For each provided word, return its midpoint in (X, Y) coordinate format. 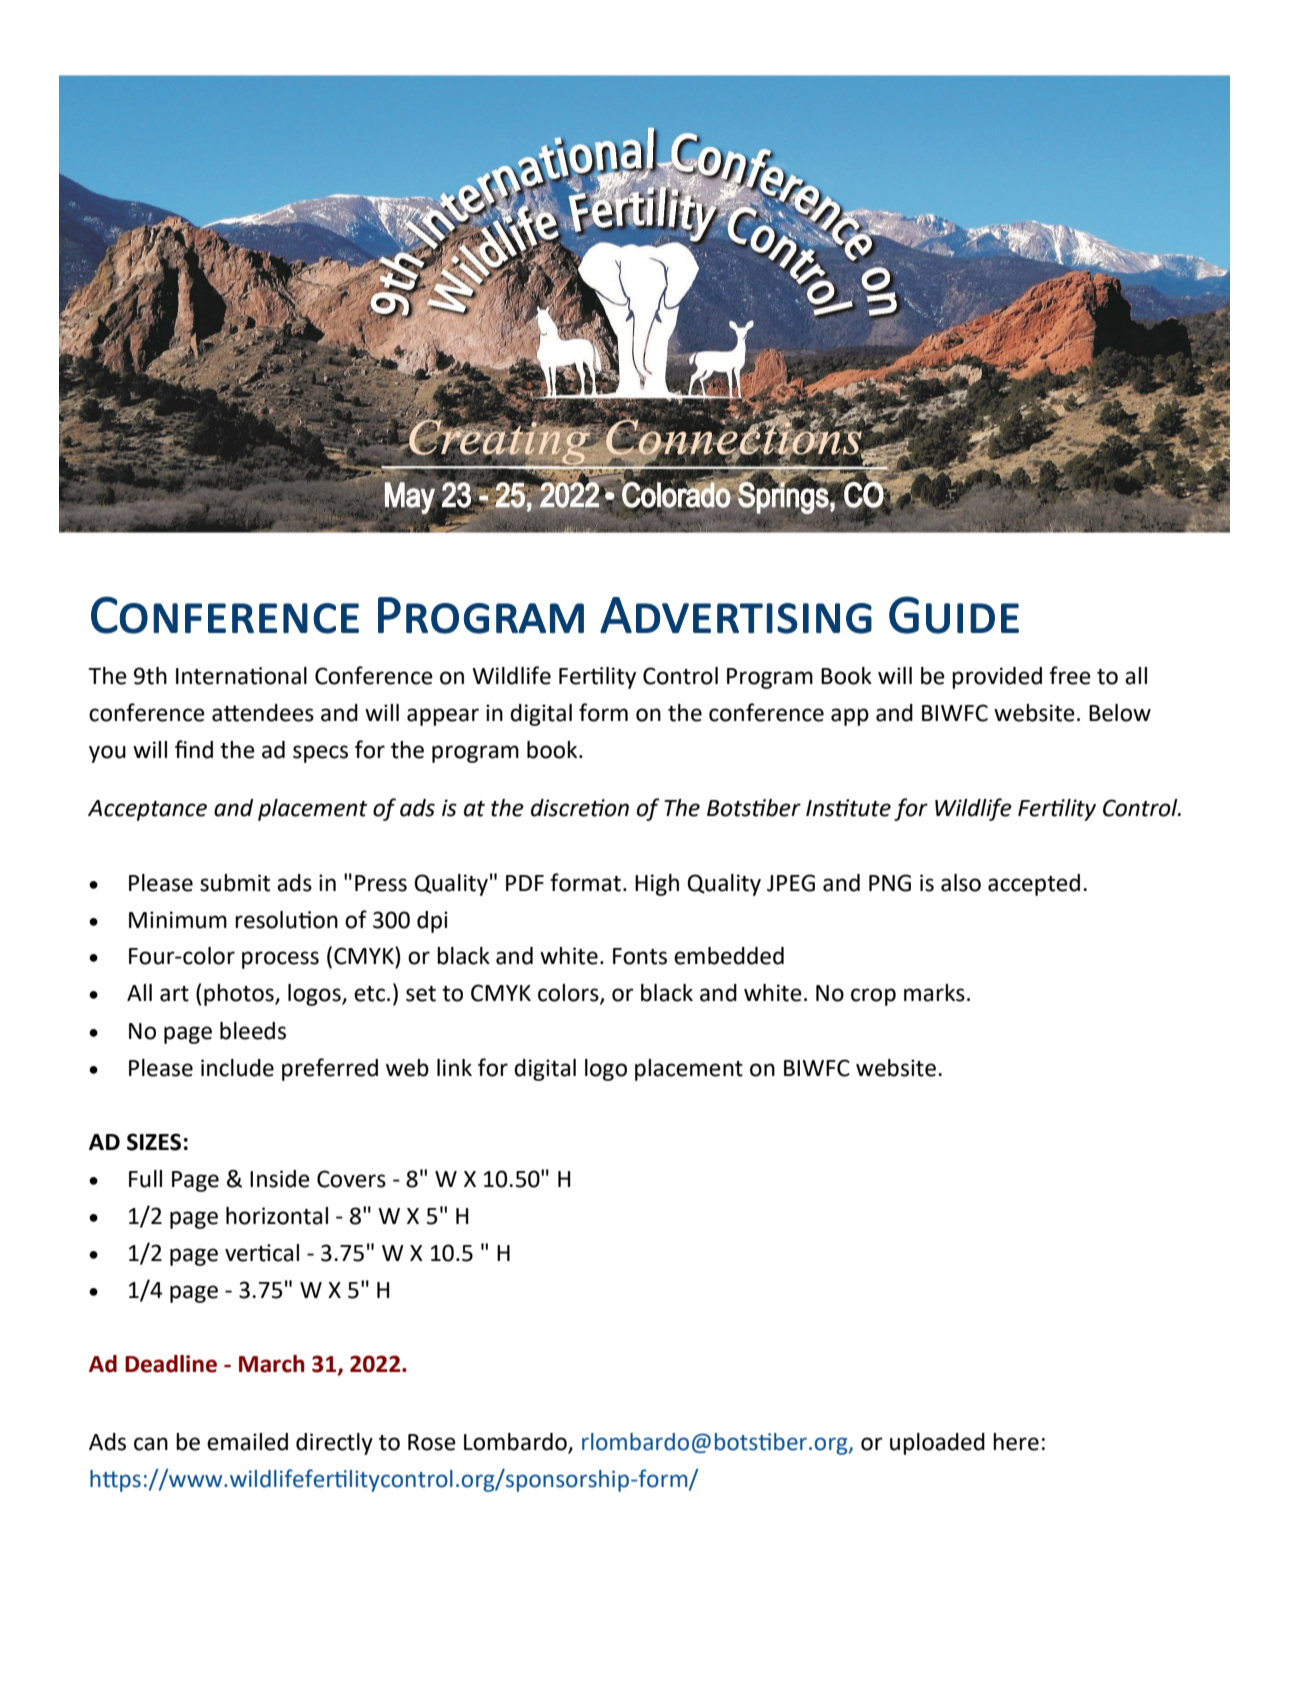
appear (443, 717)
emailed (247, 1442)
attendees (263, 713)
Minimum (178, 920)
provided (997, 678)
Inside (280, 1179)
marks (934, 993)
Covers (351, 1179)
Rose (432, 1442)
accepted (1034, 885)
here (1016, 1442)
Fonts (640, 956)
